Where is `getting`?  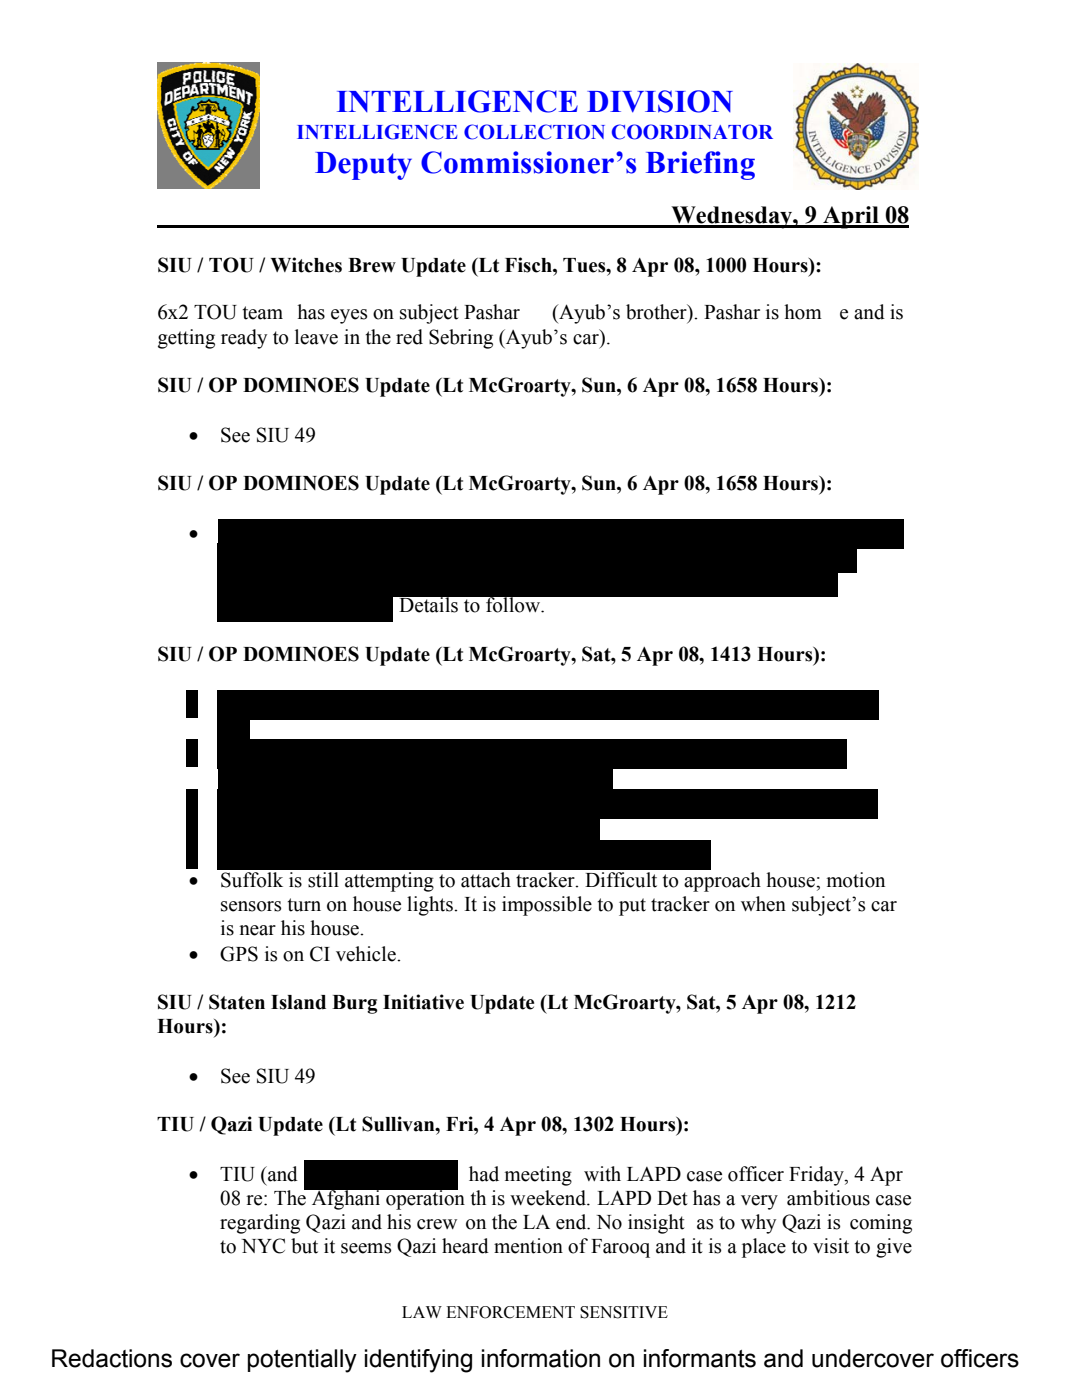 getting is located at coordinates (186, 339).
